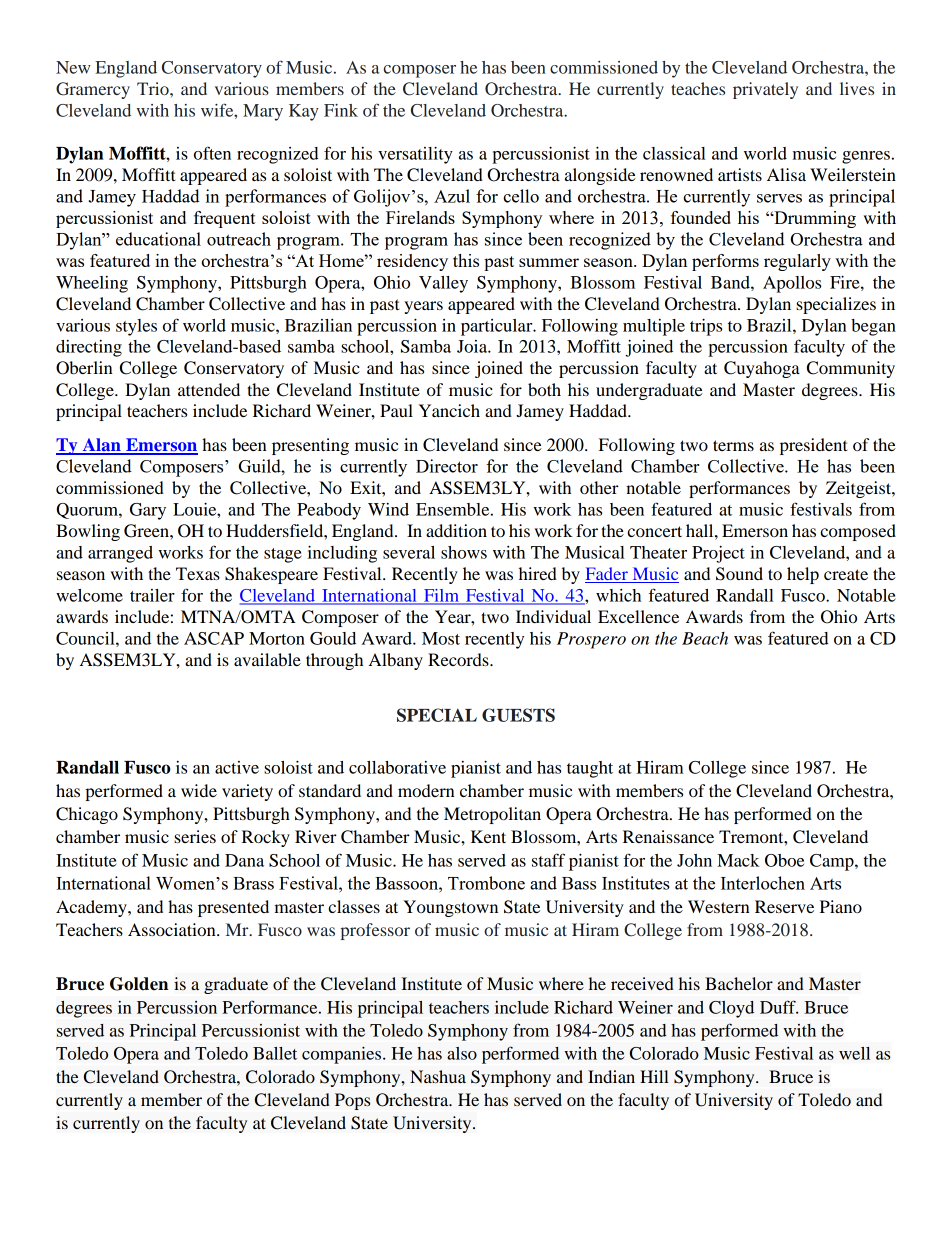  Describe the element at coordinates (462, 1053) in the screenshot. I see `also` at that location.
